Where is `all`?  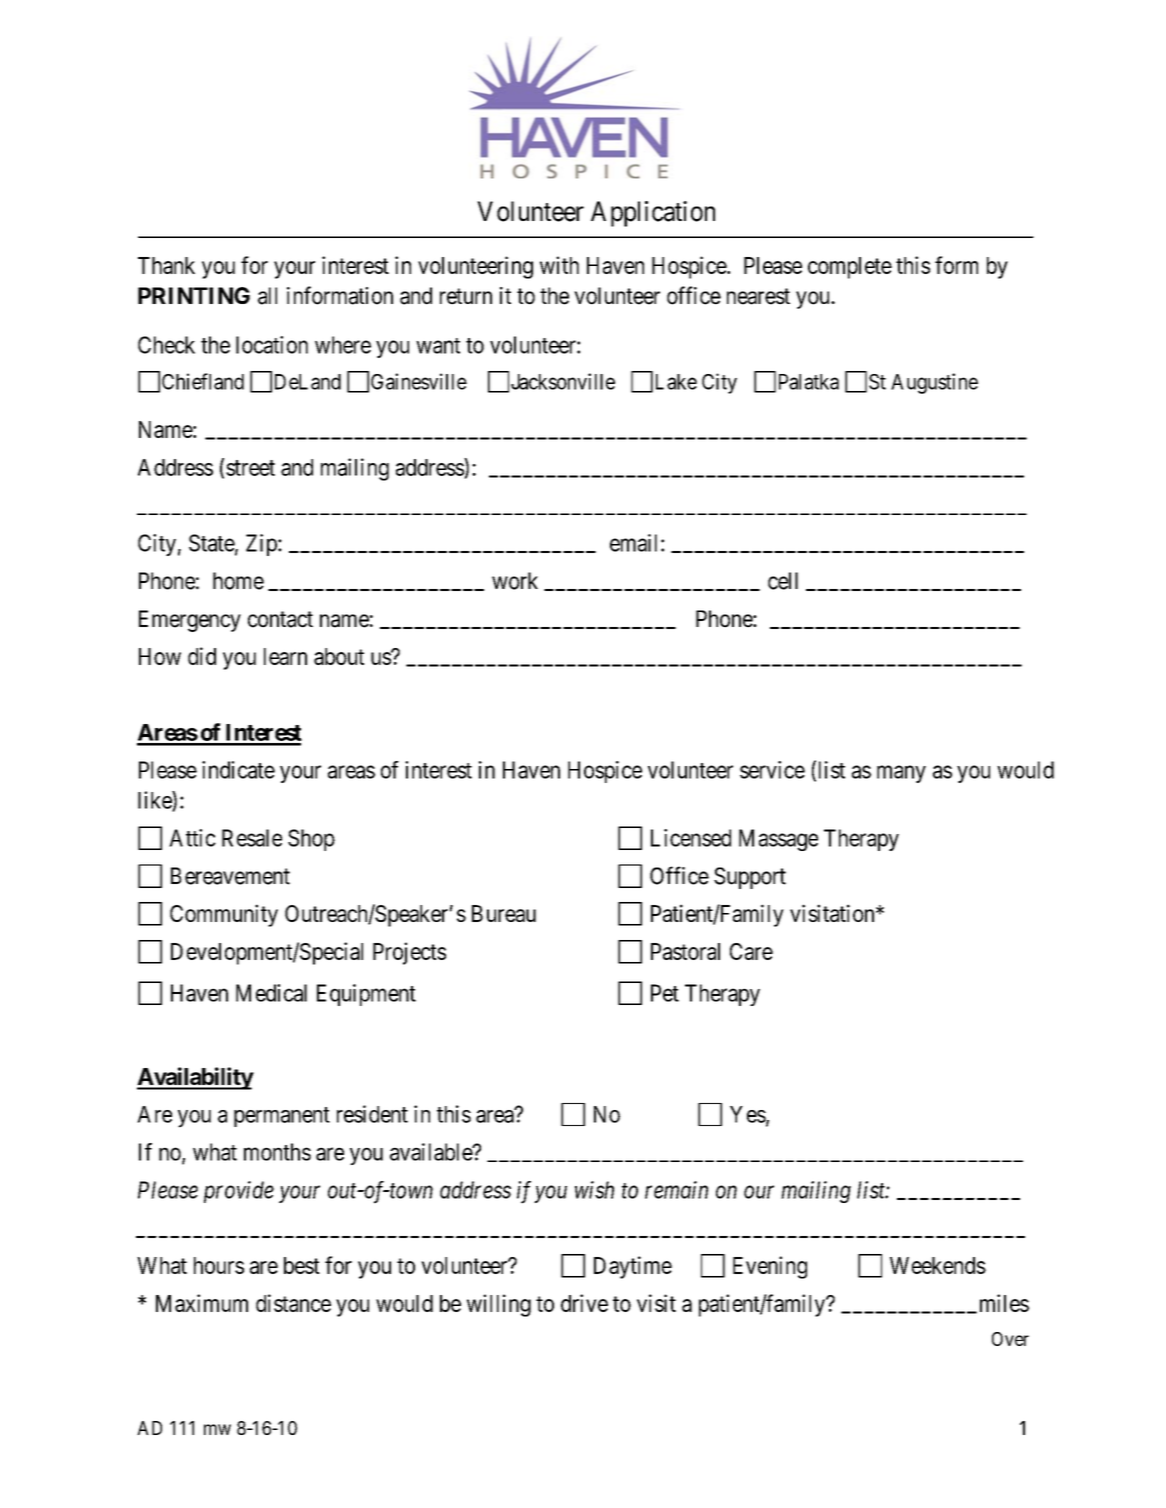
all is located at coordinates (267, 296).
